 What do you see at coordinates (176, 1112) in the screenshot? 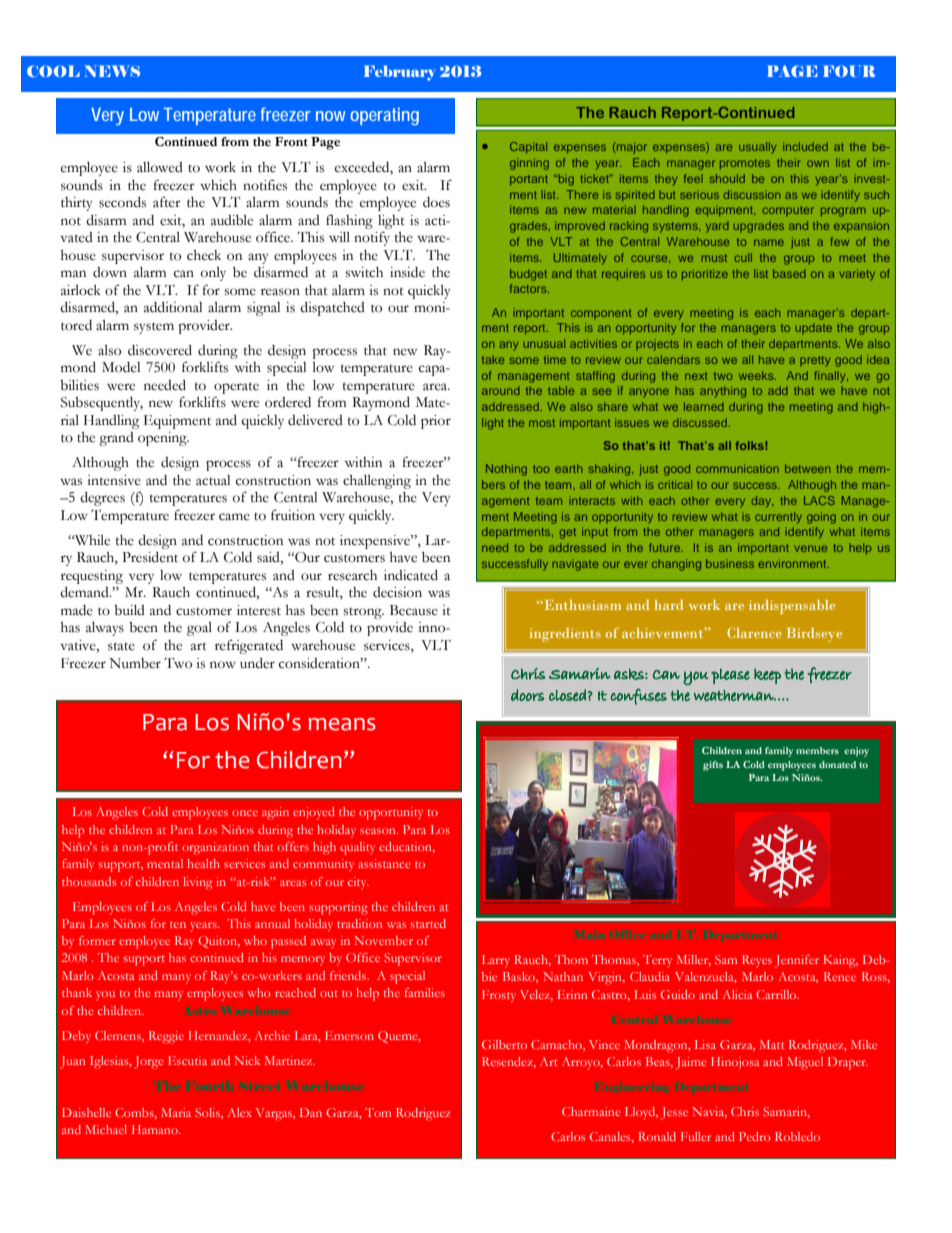
I see `Maria` at bounding box center [176, 1112].
